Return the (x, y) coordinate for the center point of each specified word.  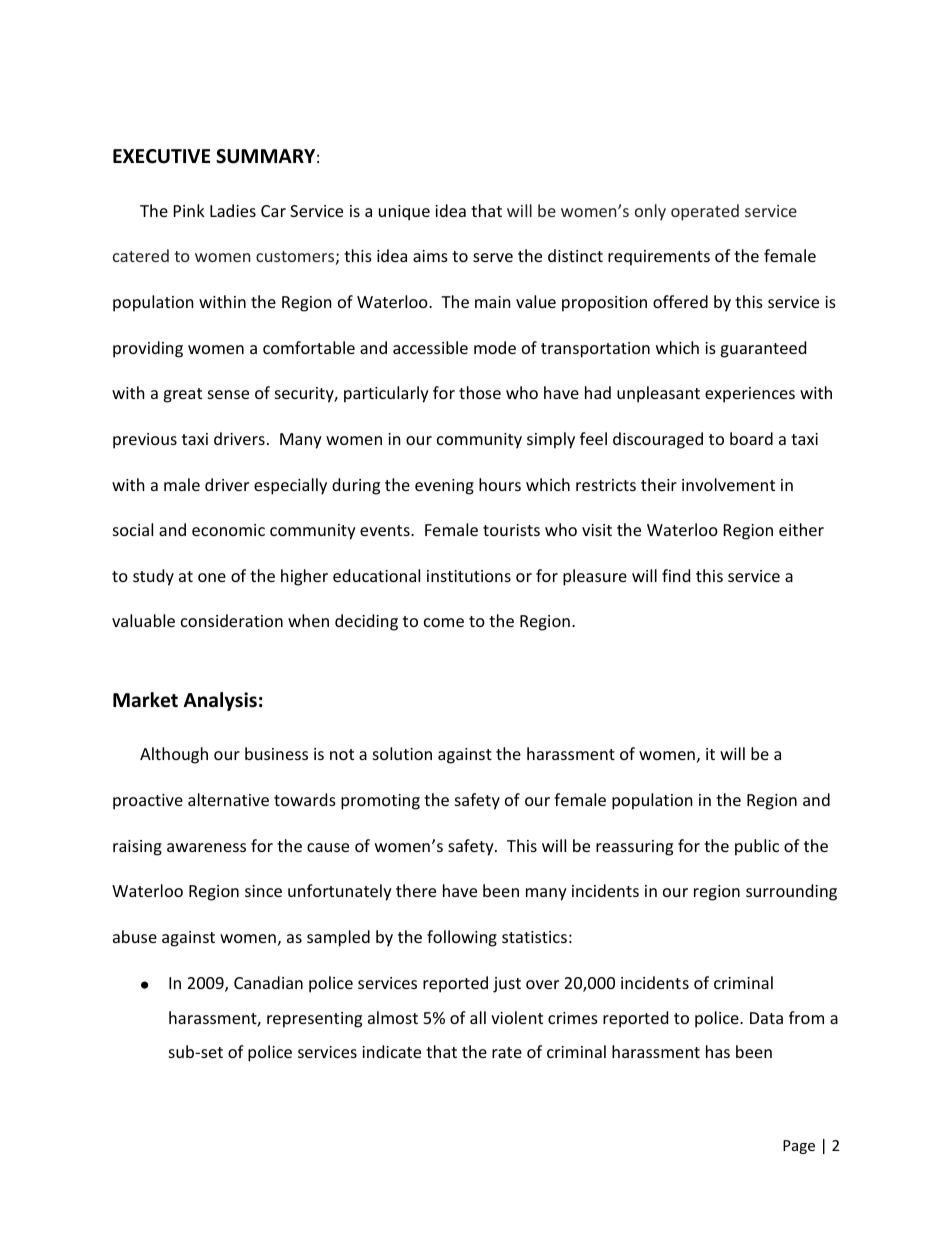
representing (314, 1020)
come (444, 622)
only (650, 212)
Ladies (233, 210)
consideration (232, 620)
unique (404, 213)
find (676, 575)
